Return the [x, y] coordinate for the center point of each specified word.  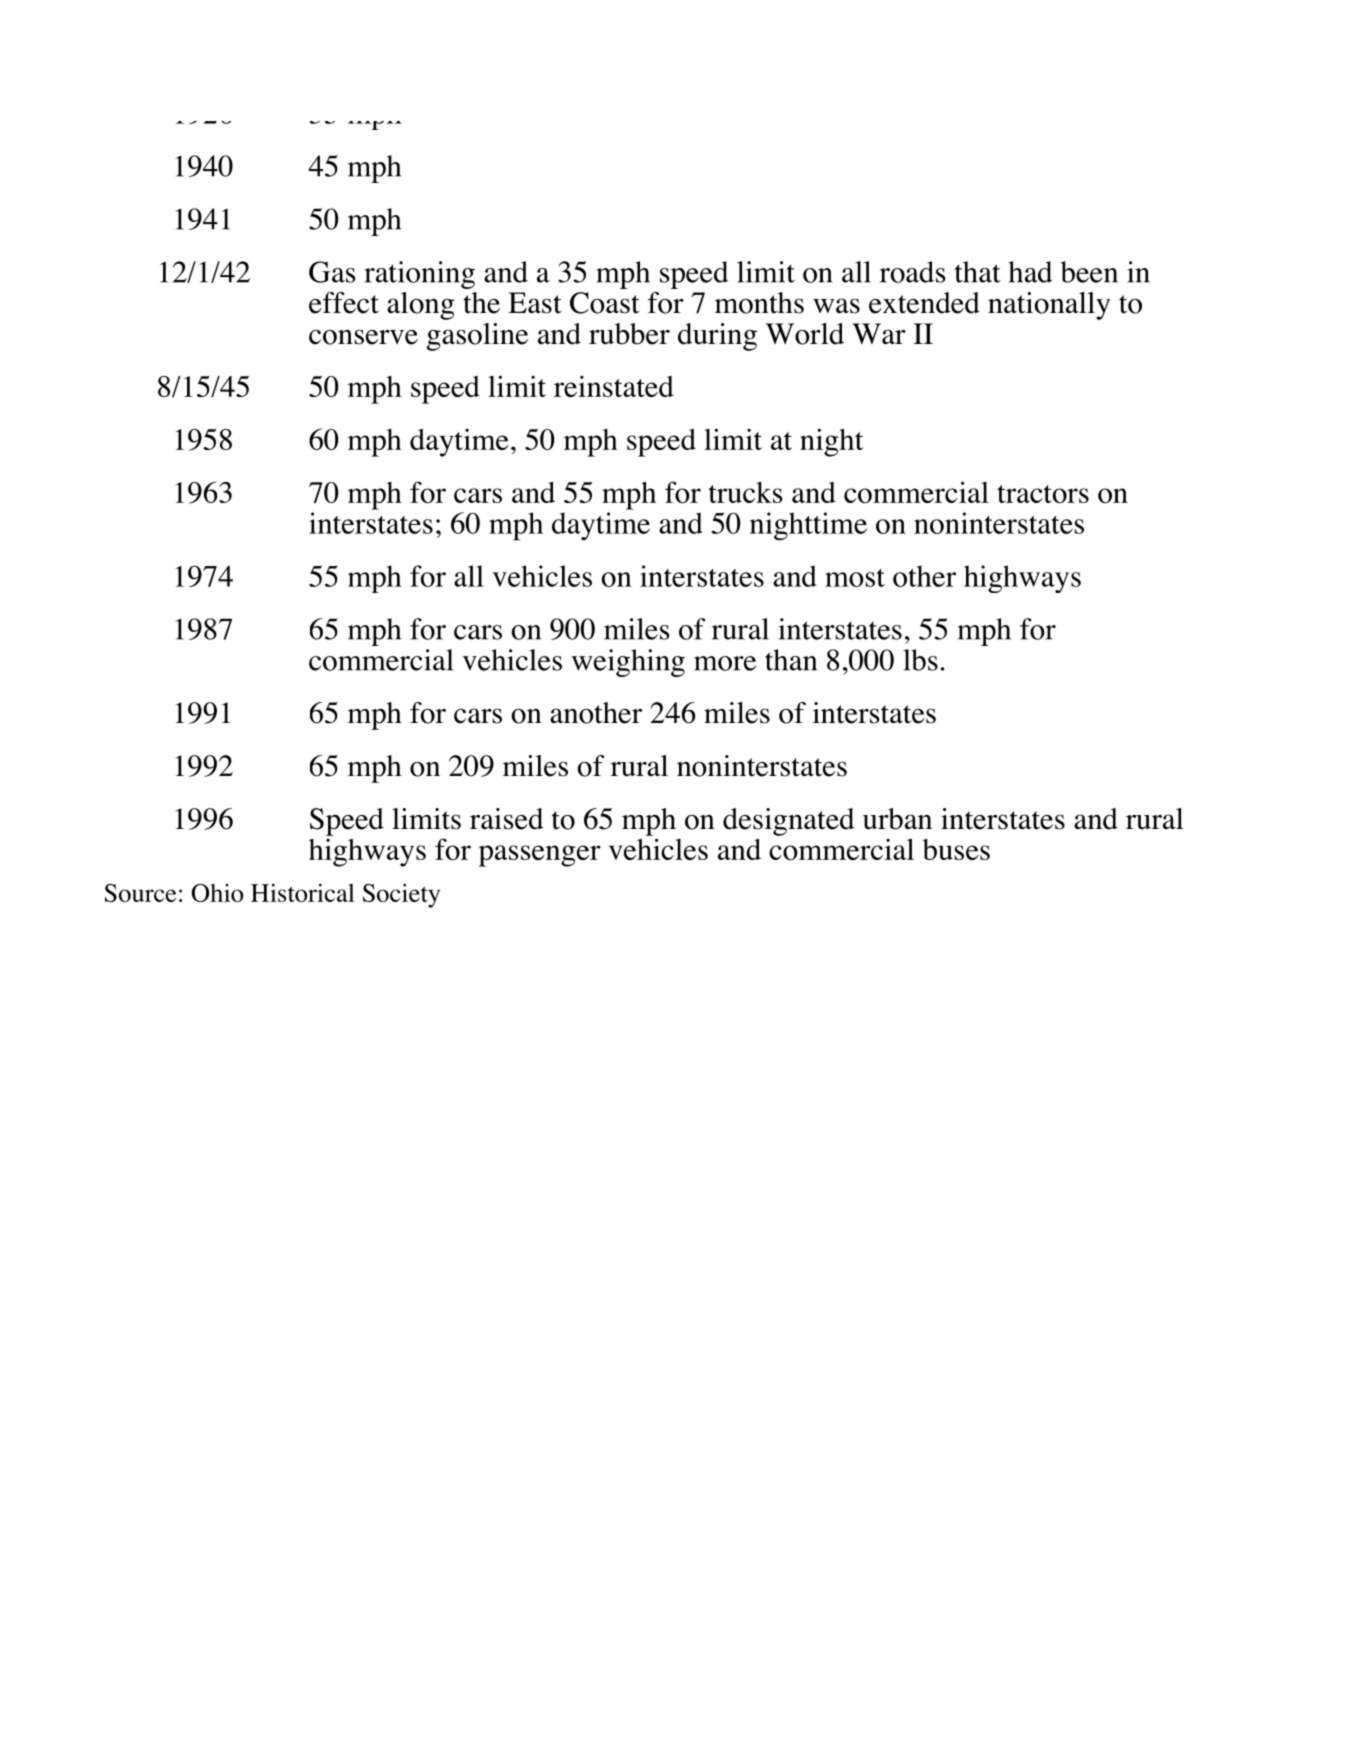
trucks [745, 492]
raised [507, 819]
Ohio [217, 893]
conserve [363, 337]
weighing [628, 663]
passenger [540, 856]
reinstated [614, 386]
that [978, 272]
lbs [920, 660]
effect [344, 303]
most [855, 578]
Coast [604, 303]
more [725, 663]
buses [956, 849]
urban [897, 819]
